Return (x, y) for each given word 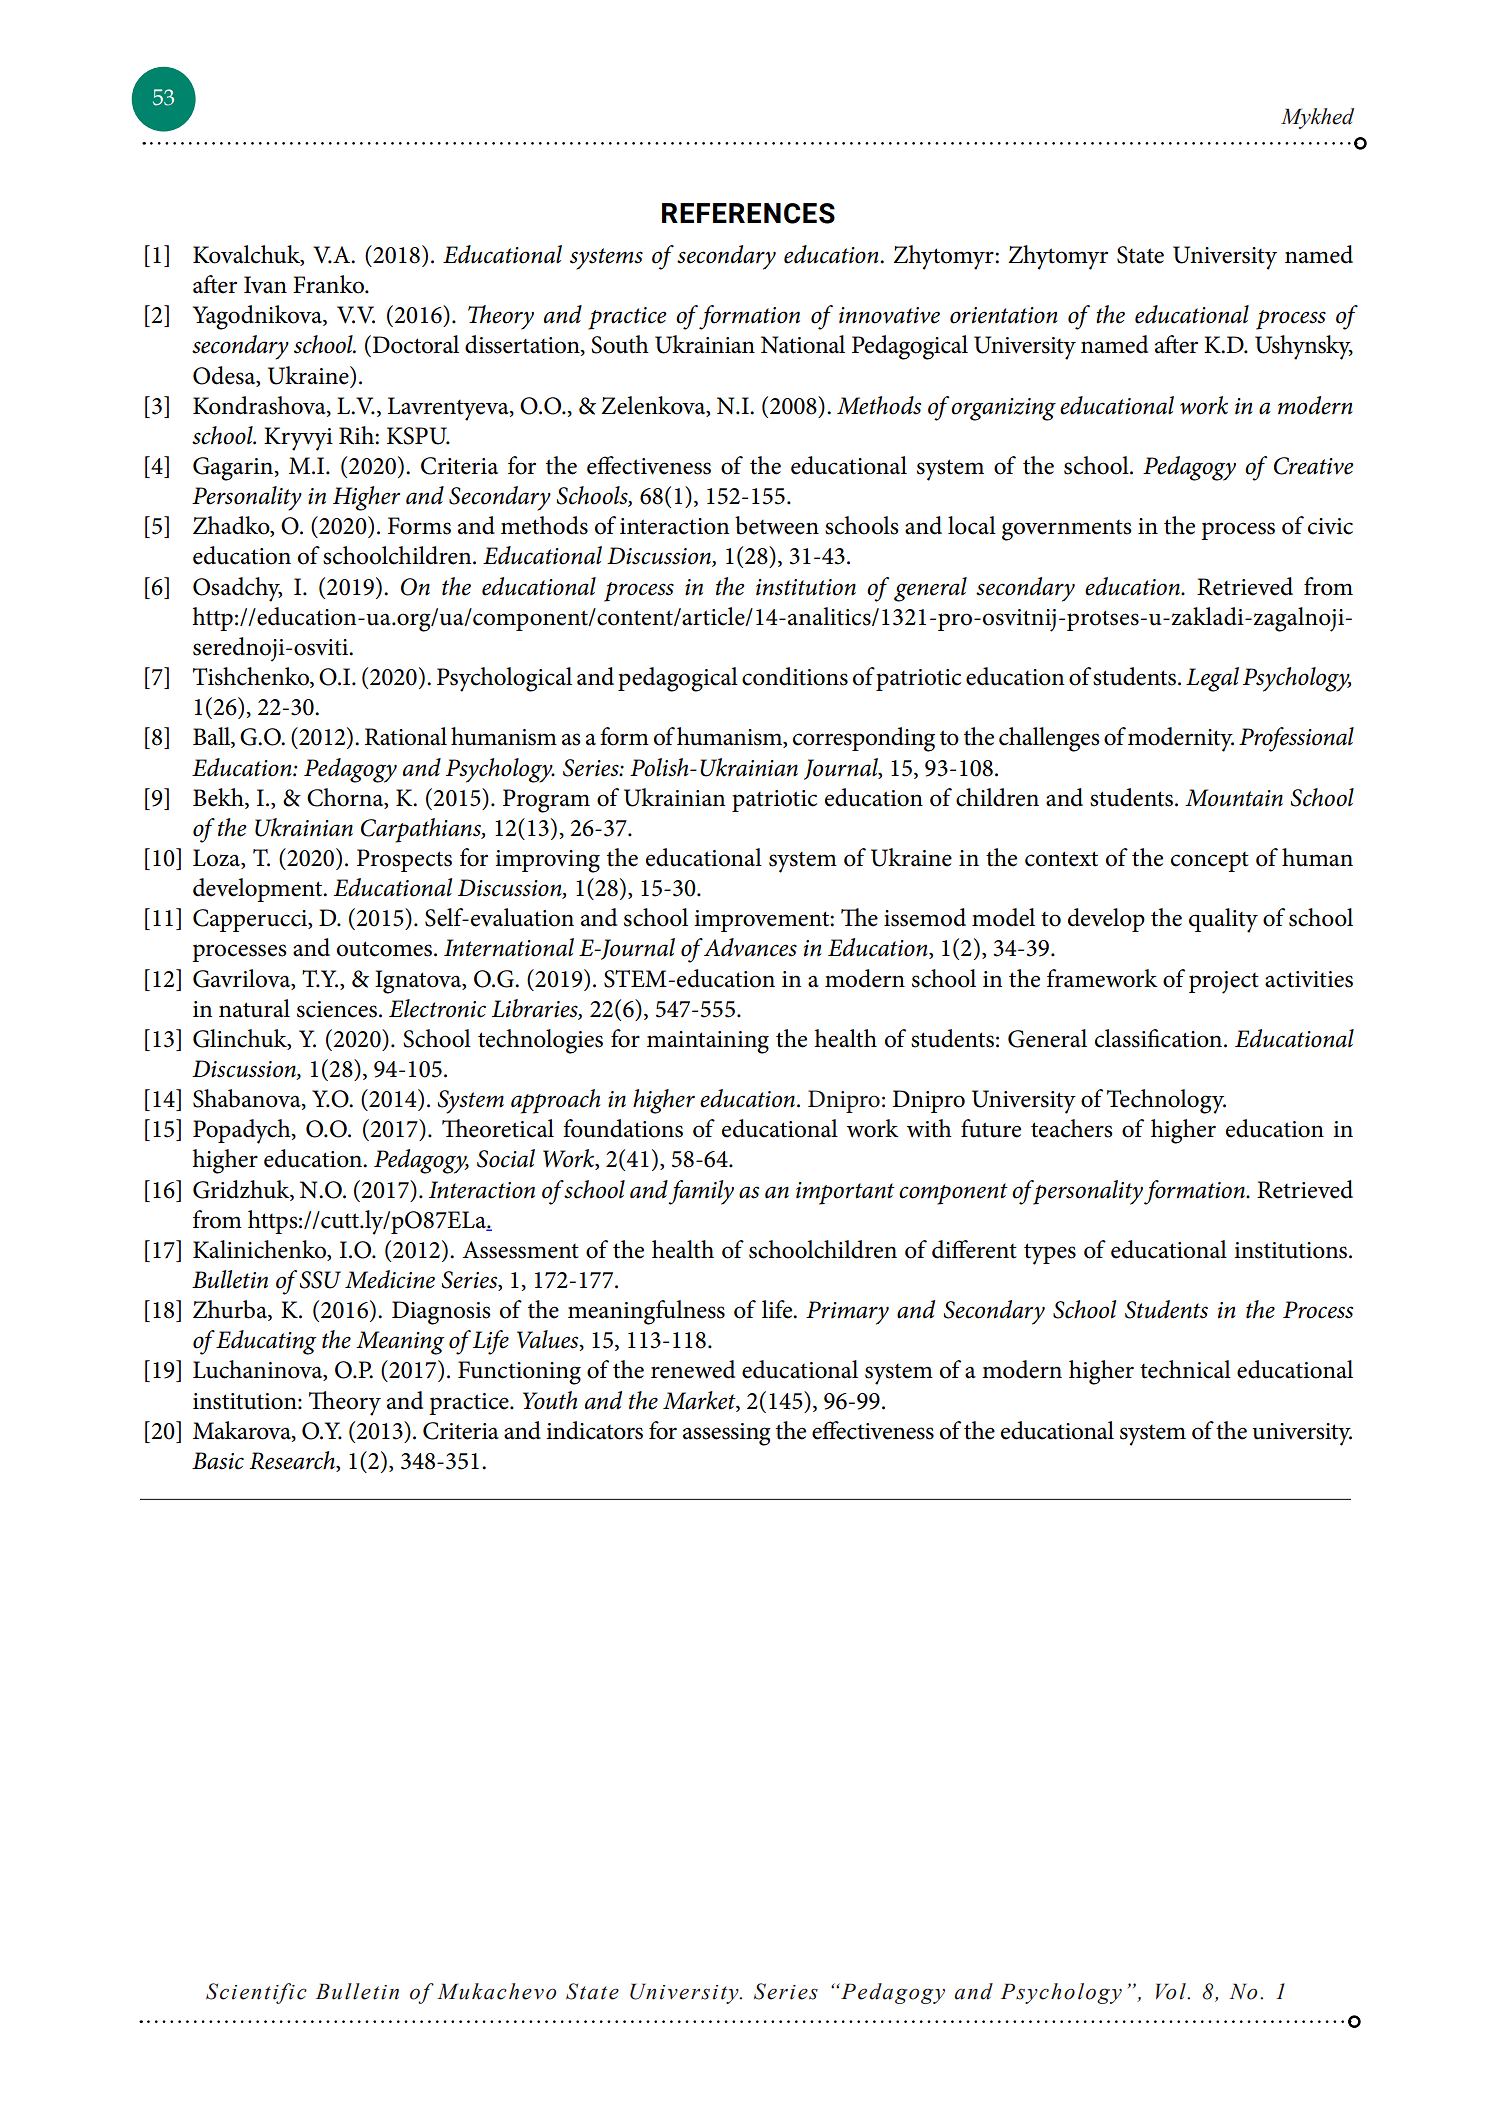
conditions (795, 676)
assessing (727, 1434)
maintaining (708, 1042)
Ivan (265, 285)
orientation (1004, 315)
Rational (406, 736)
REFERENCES (748, 213)
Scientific (256, 1993)
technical (1185, 1369)
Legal (1212, 679)
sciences (337, 1009)
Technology (1166, 1101)
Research (293, 1461)
